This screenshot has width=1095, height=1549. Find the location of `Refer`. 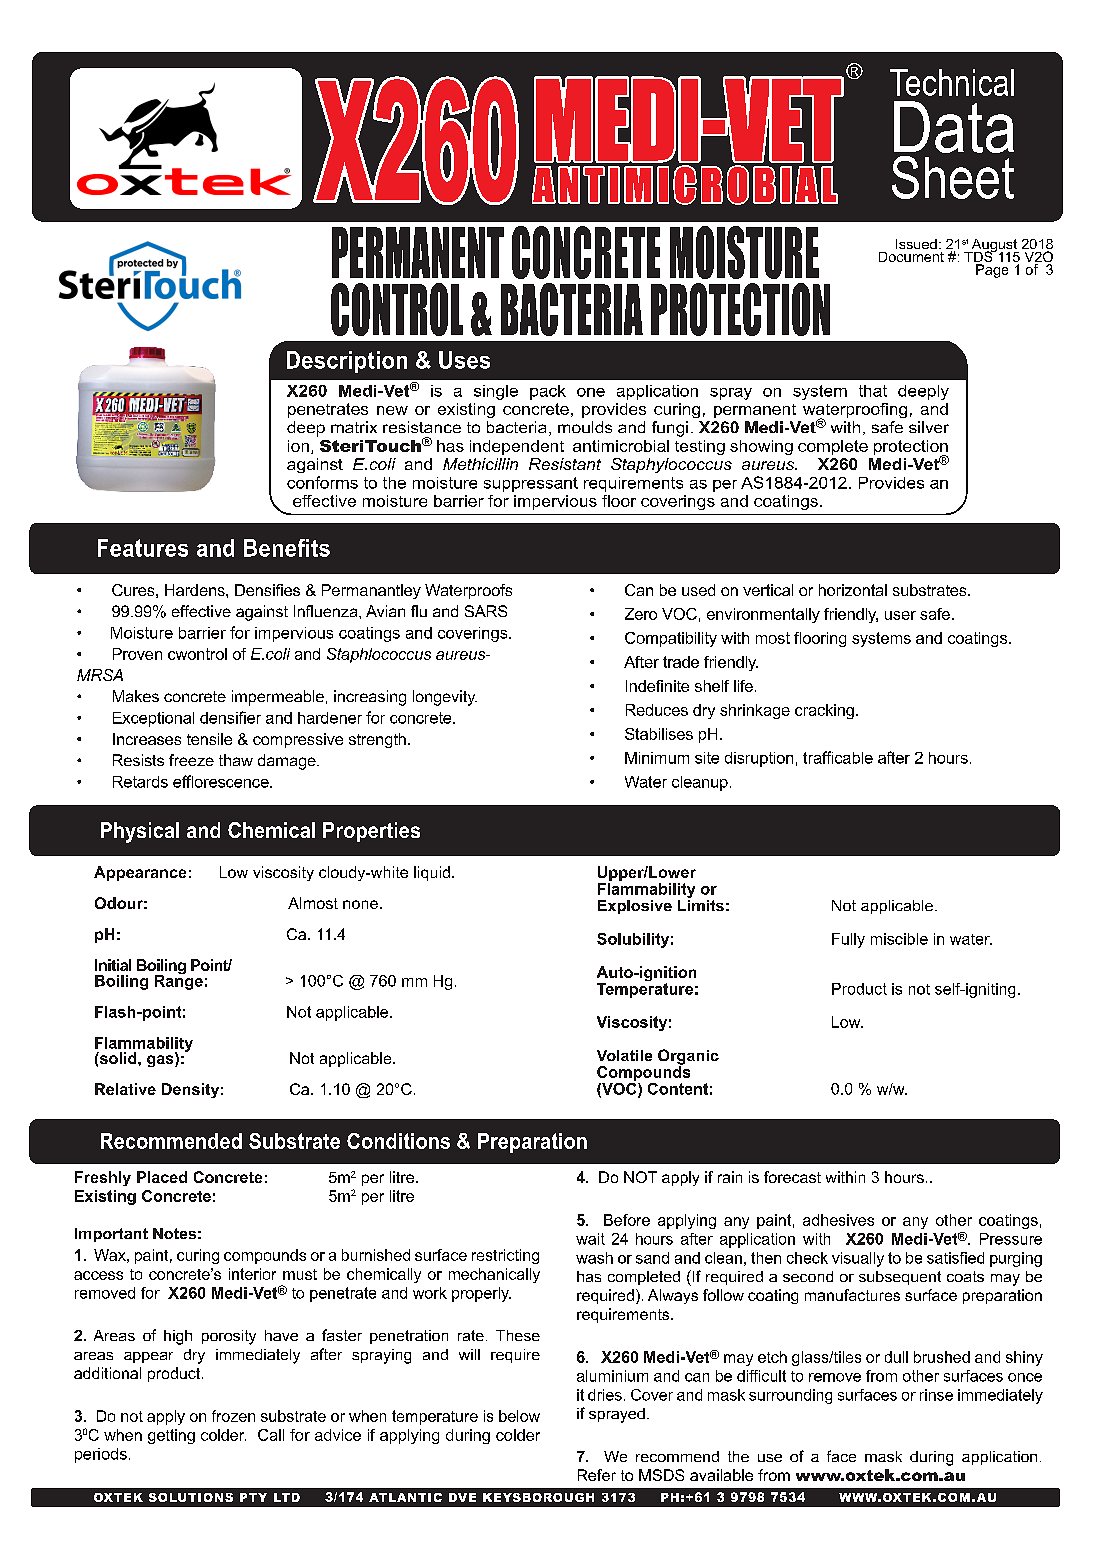

Refer is located at coordinates (597, 1475).
